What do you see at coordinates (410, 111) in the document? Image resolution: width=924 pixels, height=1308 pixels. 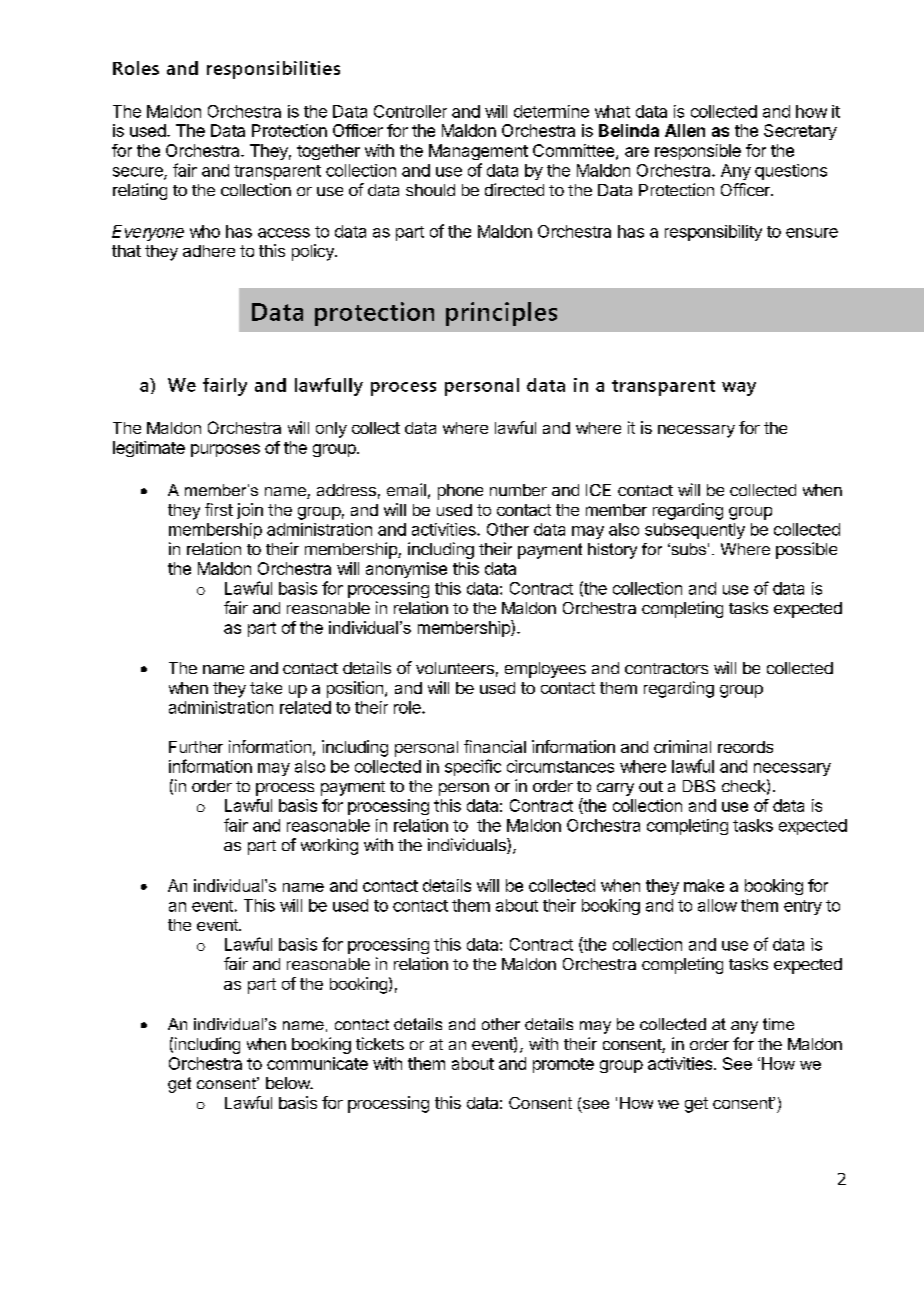 I see `Controller` at bounding box center [410, 111].
